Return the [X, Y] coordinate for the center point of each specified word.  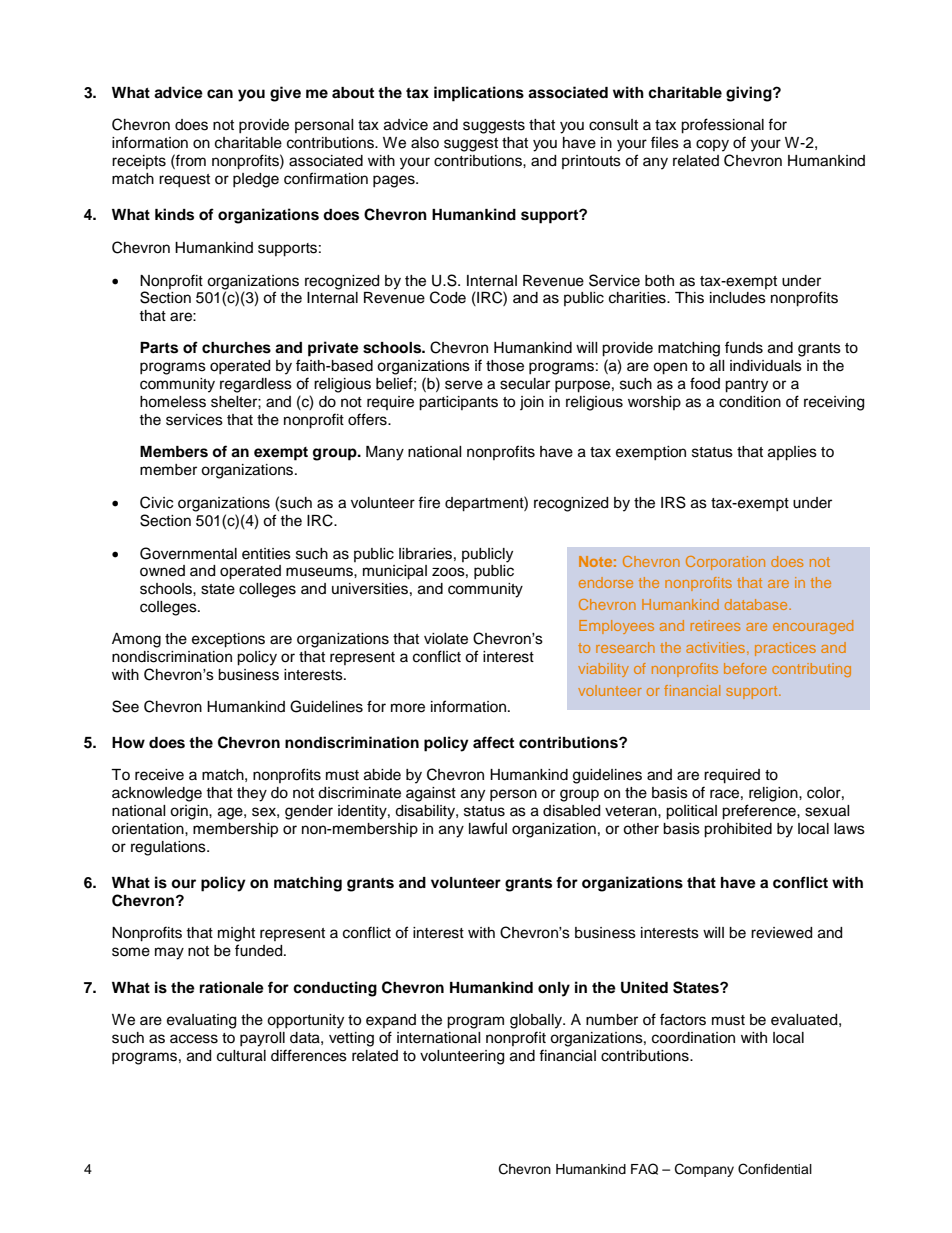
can [220, 94]
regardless [256, 385]
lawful [488, 828]
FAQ [644, 1169]
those [505, 366]
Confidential [775, 1169]
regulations [169, 848]
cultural [241, 1056]
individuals [766, 366]
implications [479, 94]
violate [446, 639]
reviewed [781, 933]
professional [722, 126]
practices [785, 649]
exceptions [228, 640]
